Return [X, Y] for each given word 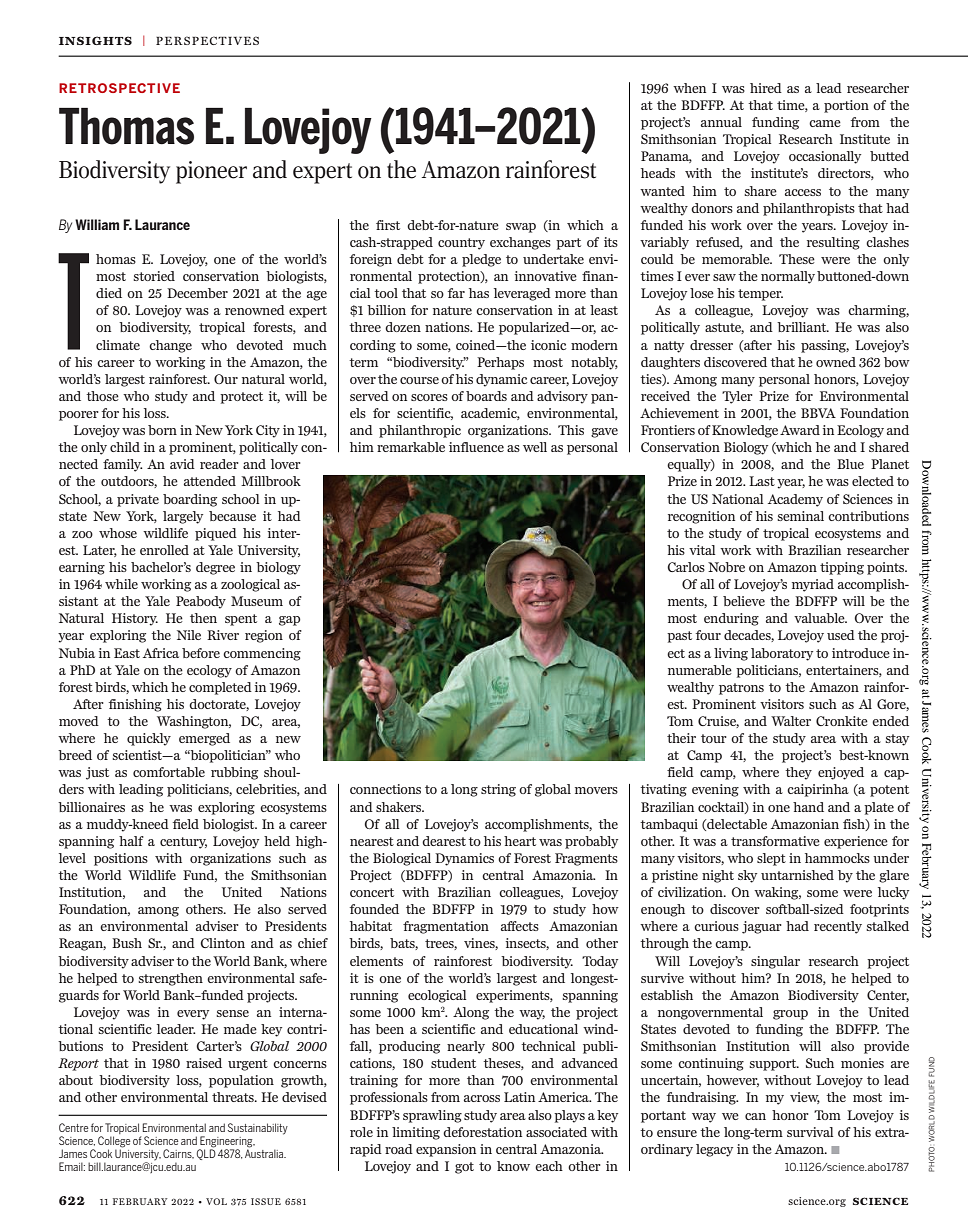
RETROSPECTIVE [119, 88]
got [464, 1168]
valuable [820, 618]
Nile [189, 635]
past [679, 637]
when [689, 88]
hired [766, 88]
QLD [206, 1153]
